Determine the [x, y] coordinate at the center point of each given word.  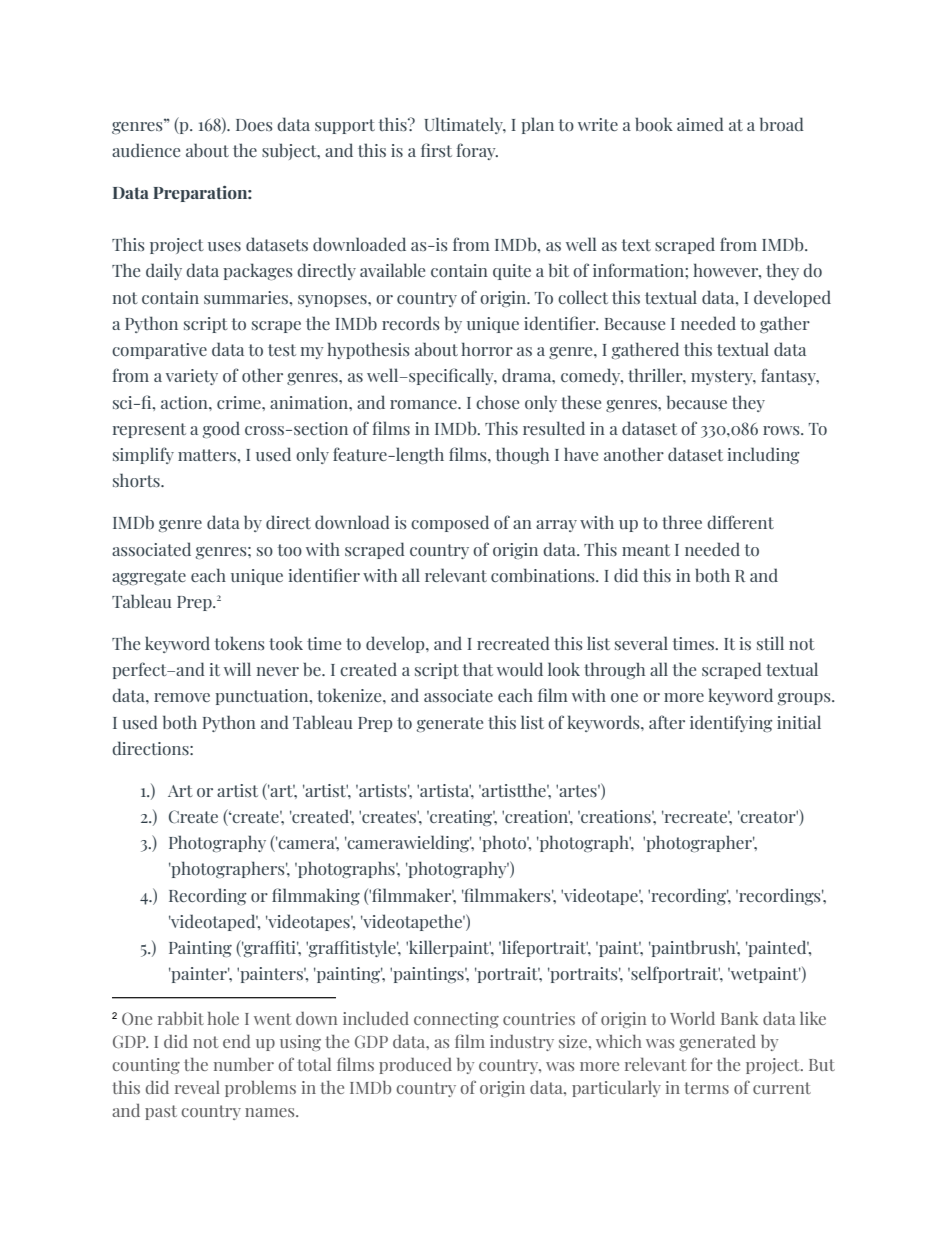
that [478, 669]
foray [477, 151]
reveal [197, 1087]
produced [415, 1066]
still [770, 643]
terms [706, 1088]
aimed [700, 124]
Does [254, 125]
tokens [239, 643]
